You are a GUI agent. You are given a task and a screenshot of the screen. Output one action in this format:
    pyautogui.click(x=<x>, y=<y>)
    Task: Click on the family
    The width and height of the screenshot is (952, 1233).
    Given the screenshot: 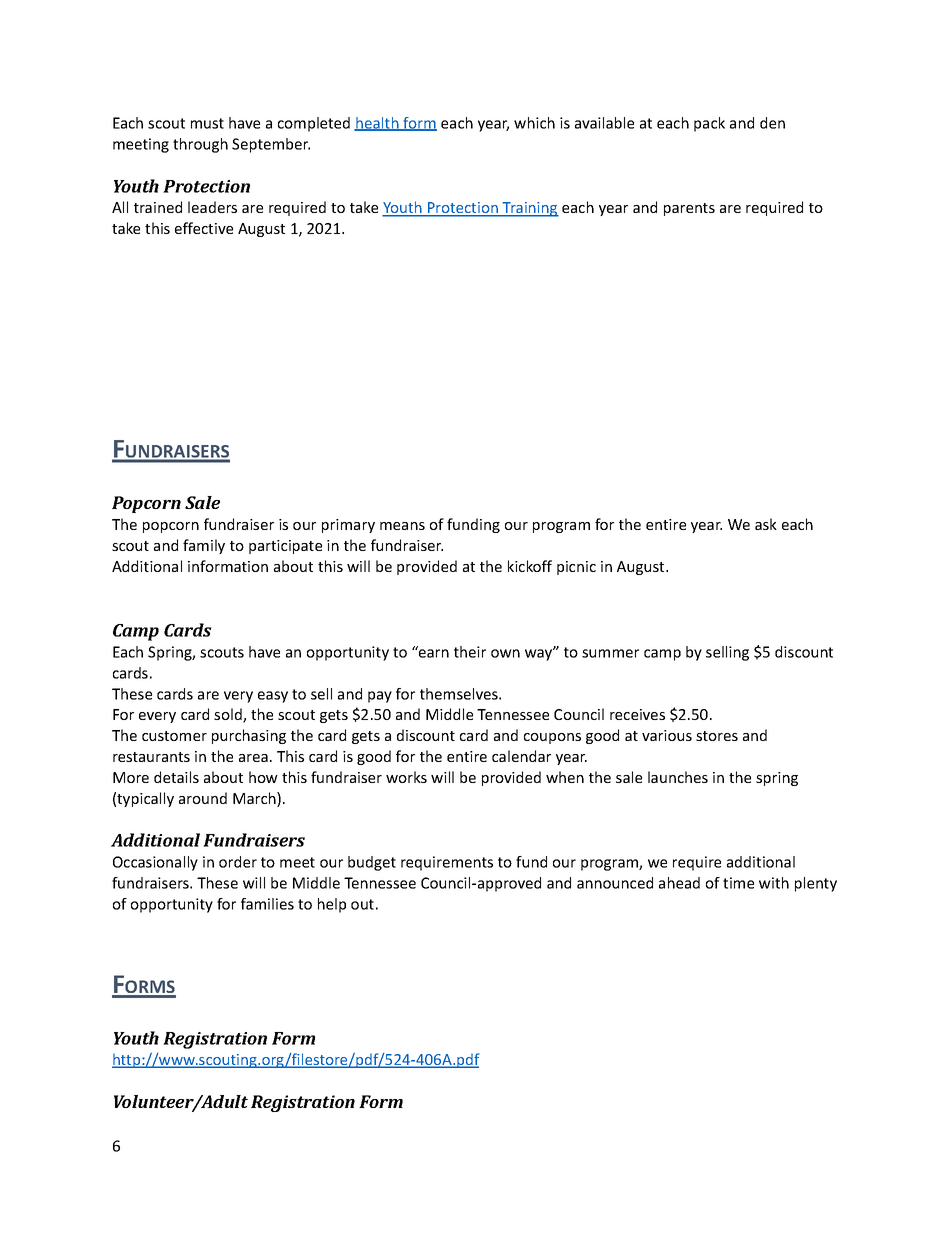 What is the action you would take?
    pyautogui.click(x=204, y=546)
